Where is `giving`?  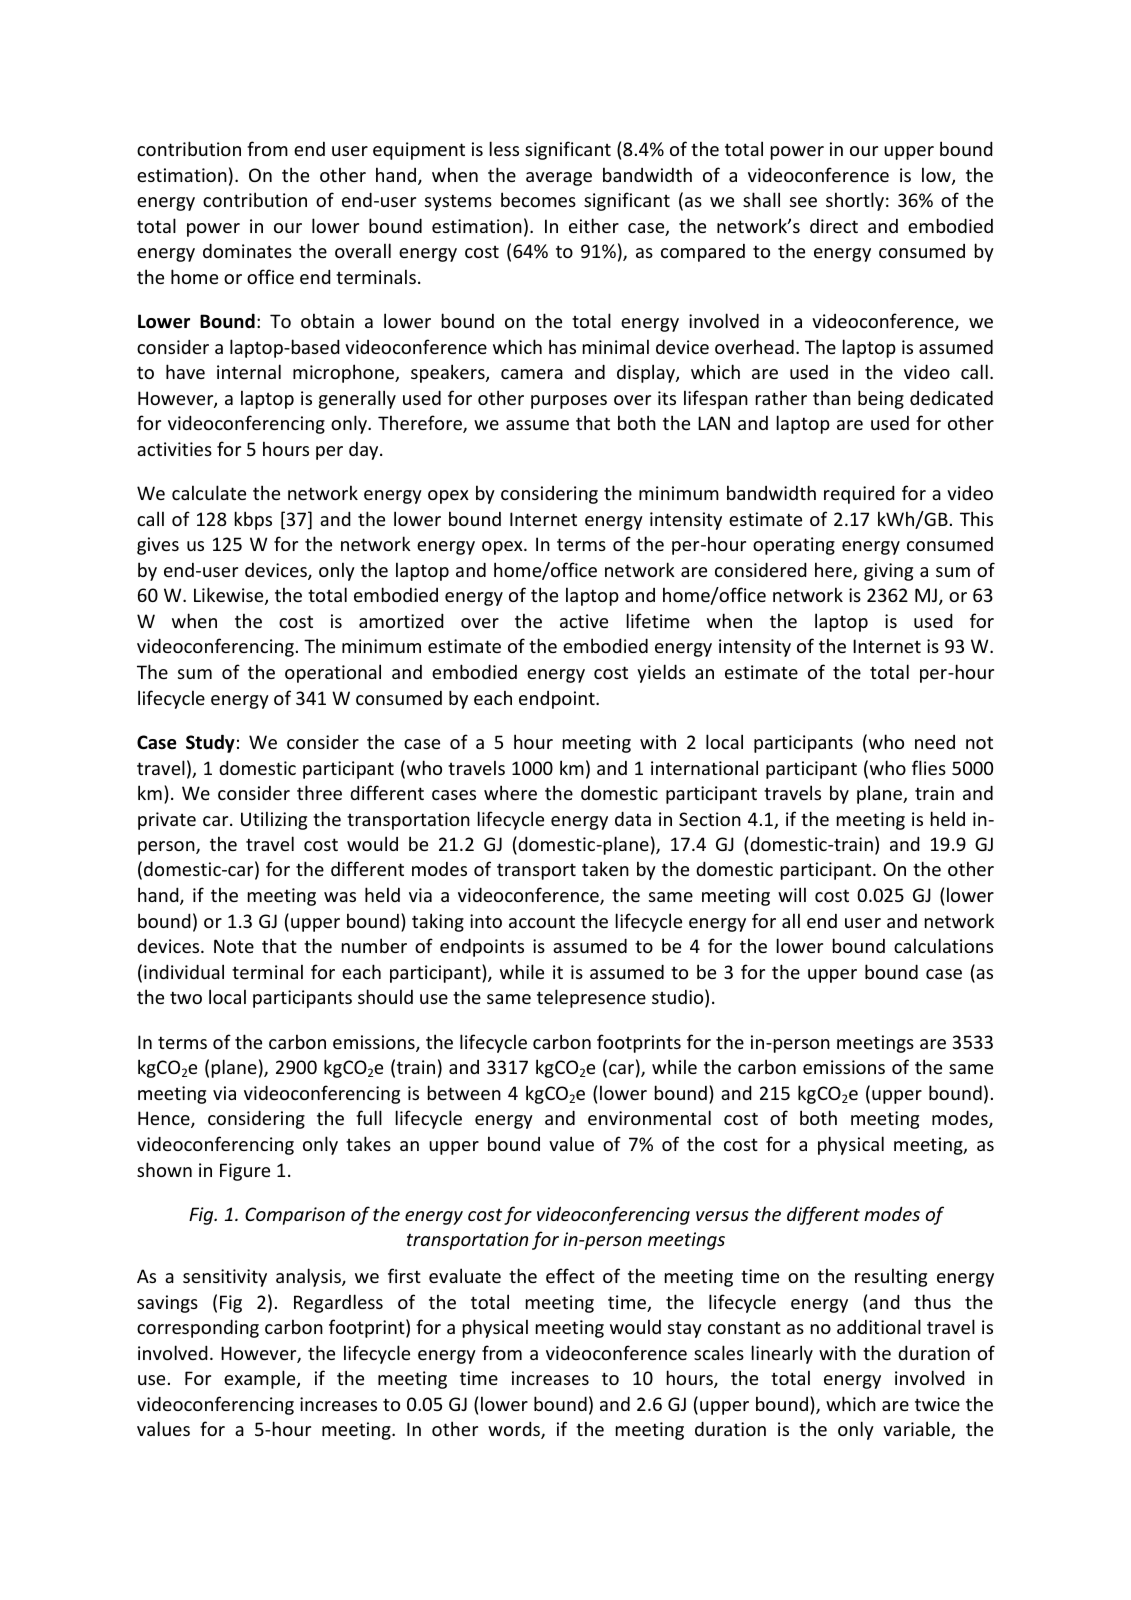
giving is located at coordinates (888, 572).
